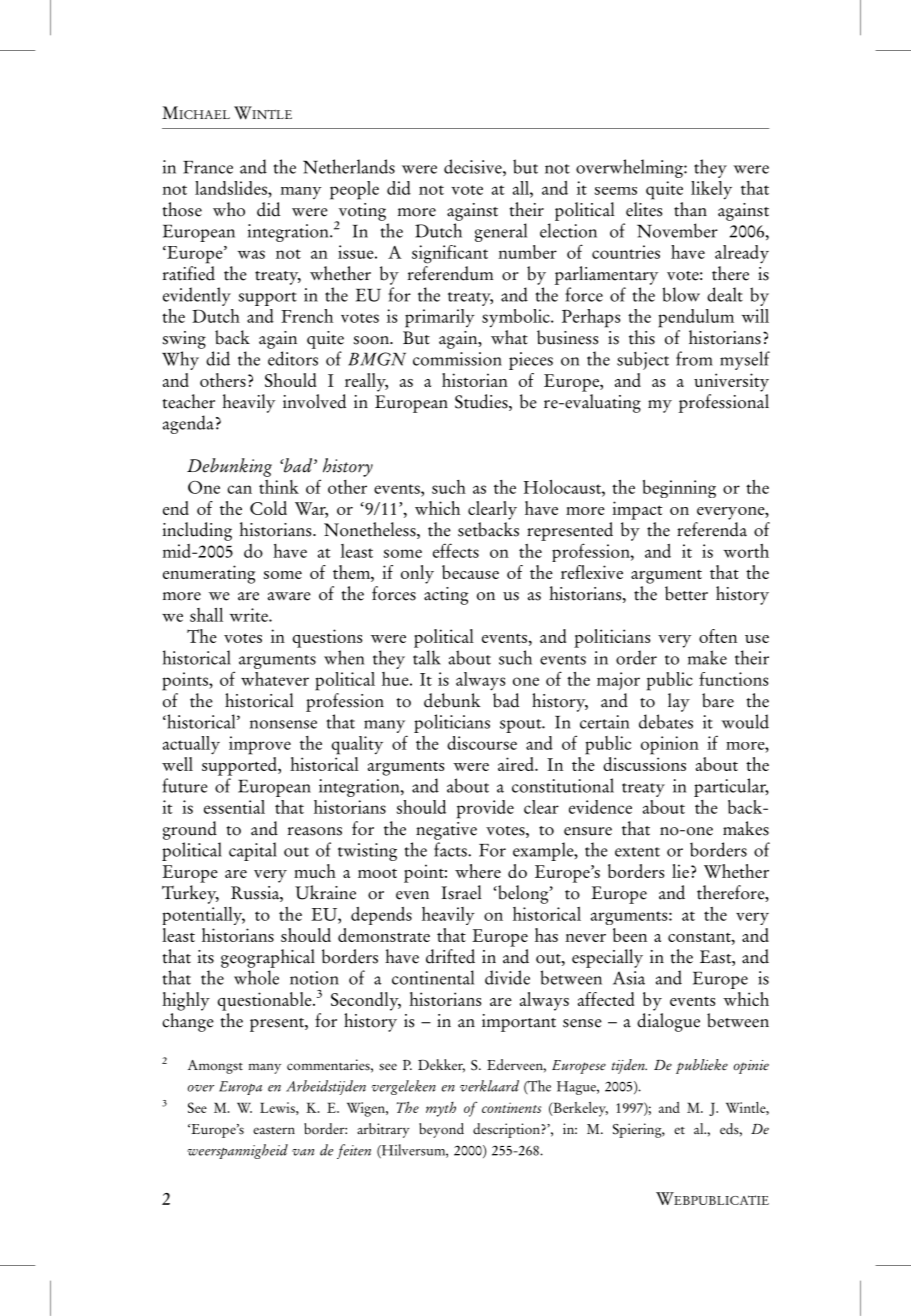  I want to click on Europa, so click(240, 1088).
